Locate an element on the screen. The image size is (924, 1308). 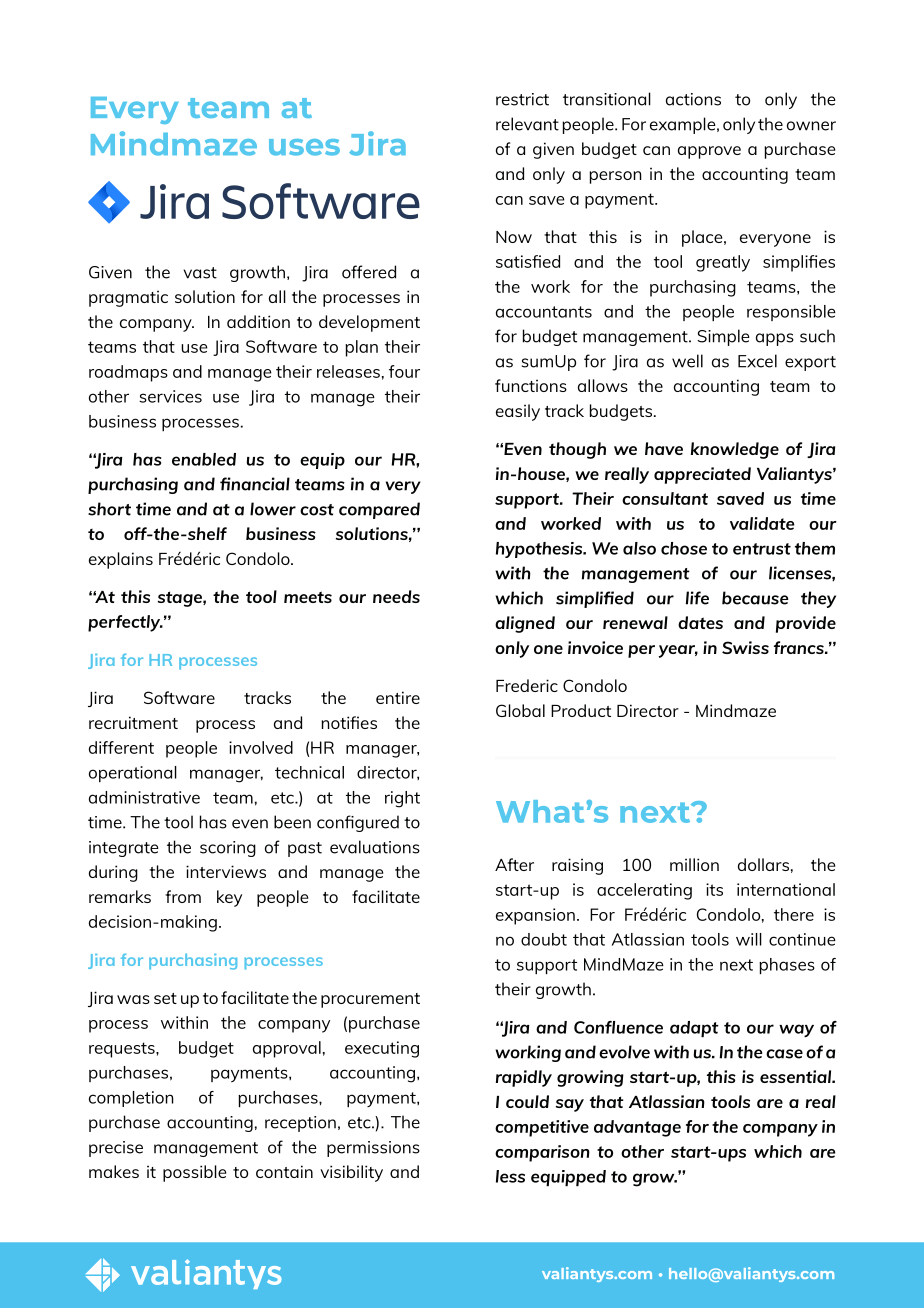
knowledge is located at coordinates (735, 450).
